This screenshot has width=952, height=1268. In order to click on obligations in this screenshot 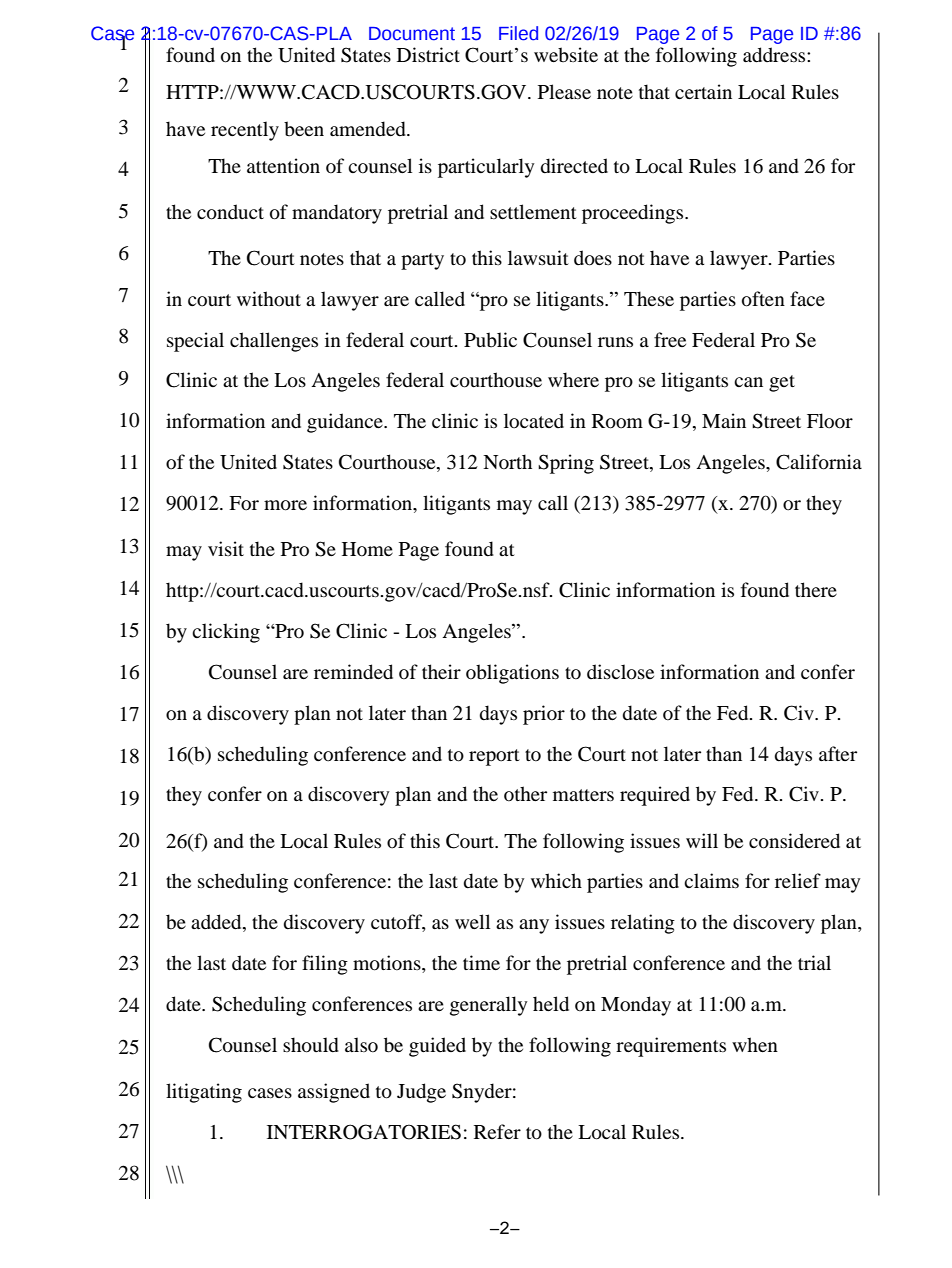, I will do `click(512, 674)`.
